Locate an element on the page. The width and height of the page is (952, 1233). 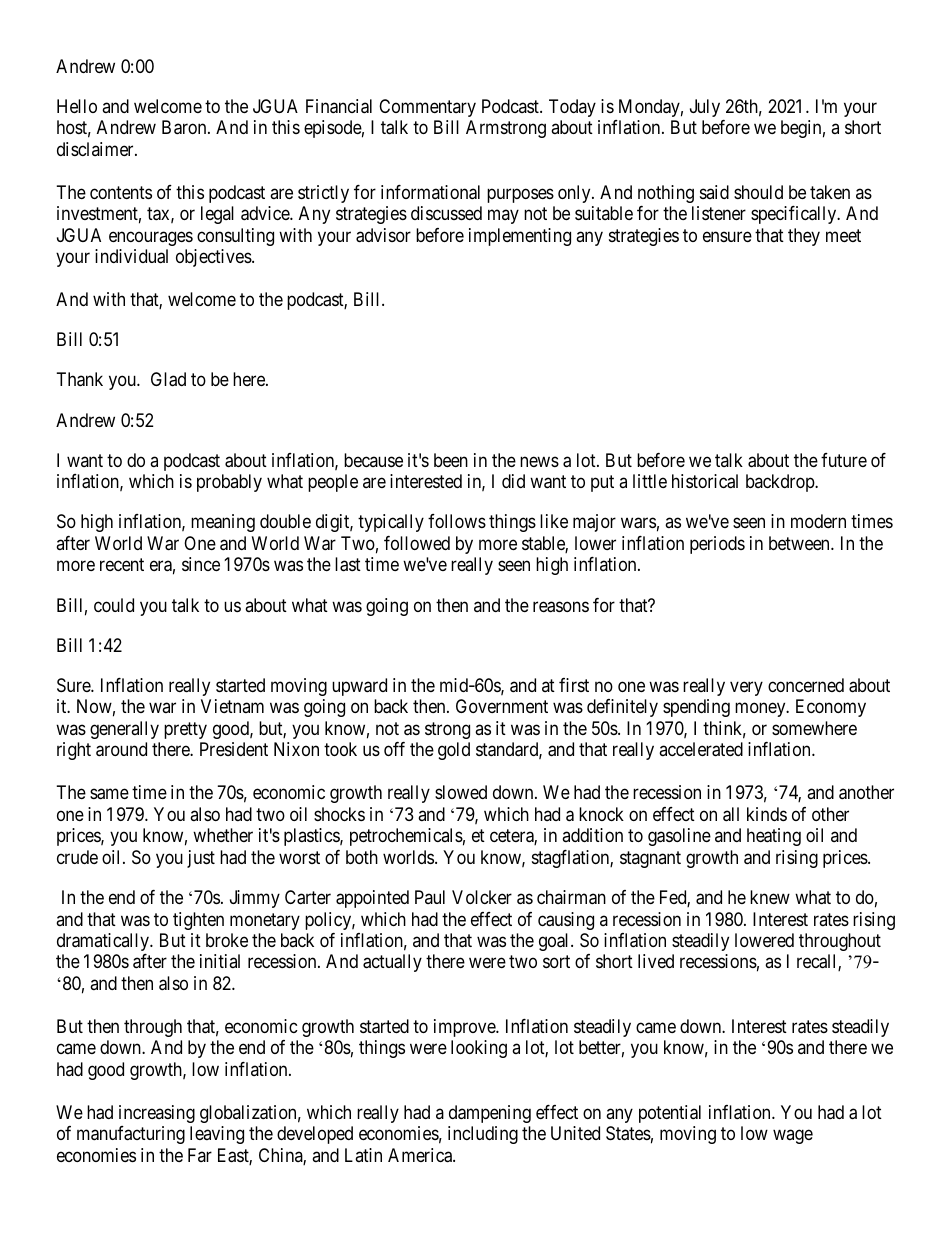
Baron is located at coordinates (185, 127).
